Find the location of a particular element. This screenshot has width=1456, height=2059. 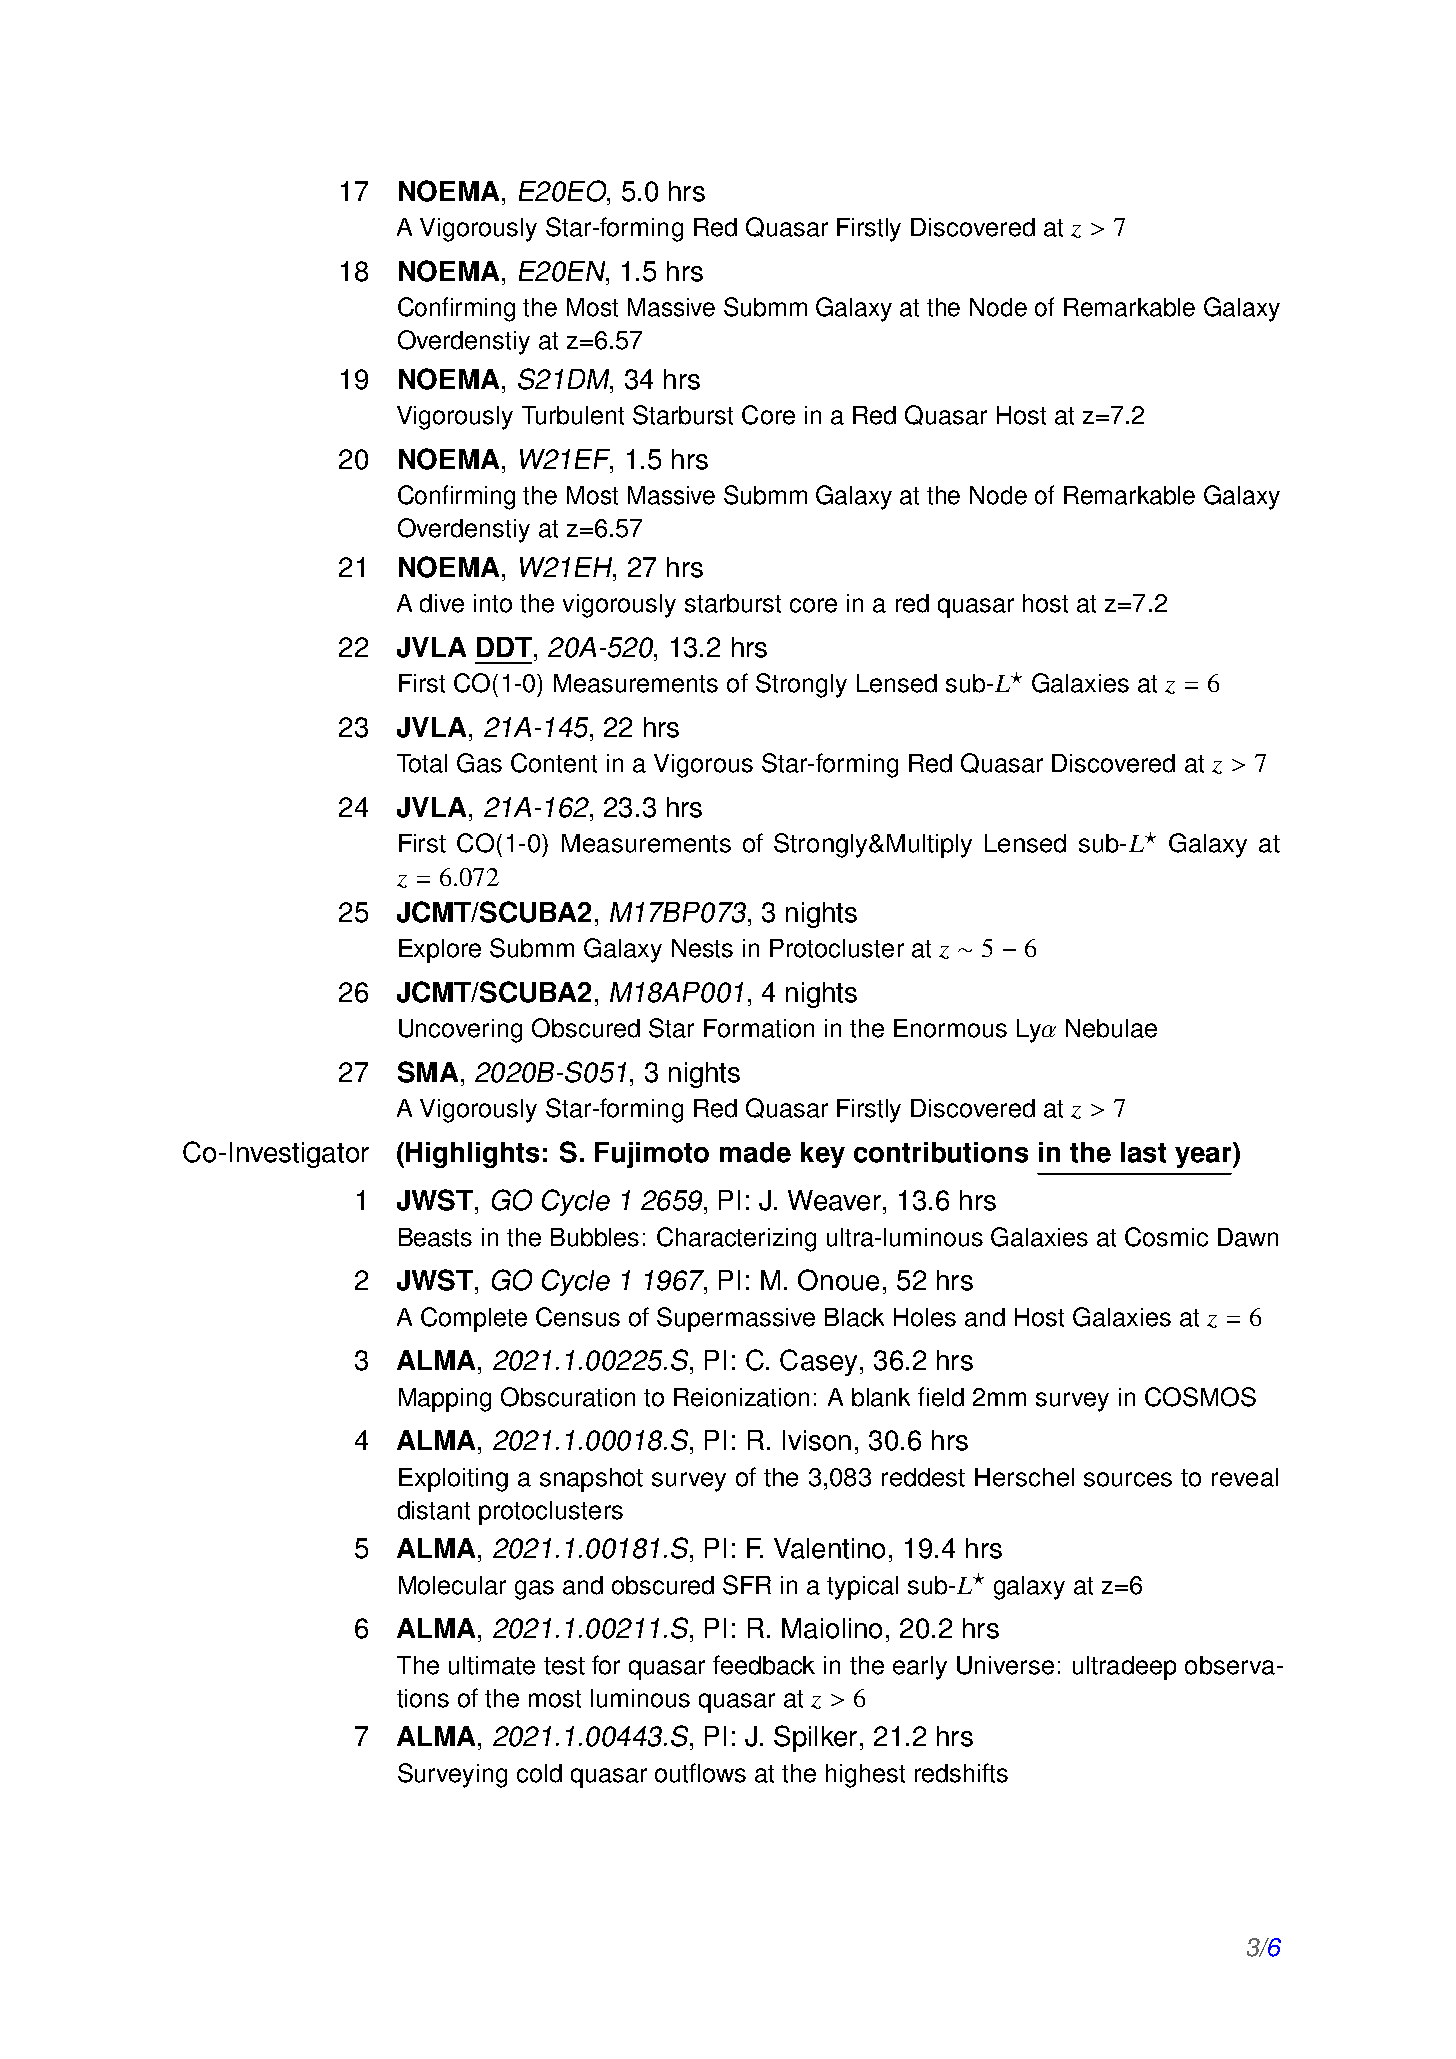

Turbulent is located at coordinates (573, 415).
